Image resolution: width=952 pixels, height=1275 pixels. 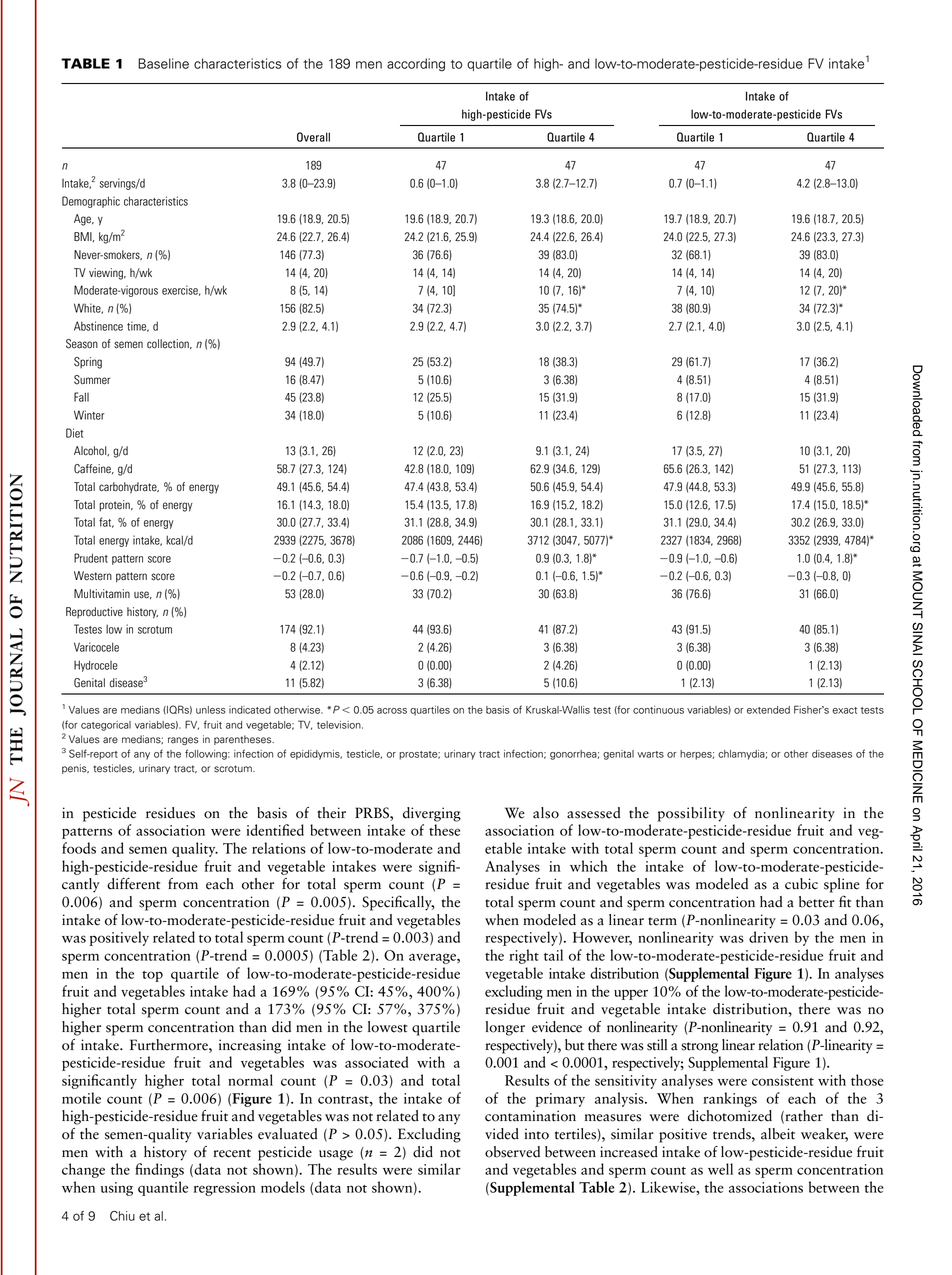 What do you see at coordinates (313, 137) in the document?
I see `Overall` at bounding box center [313, 137].
